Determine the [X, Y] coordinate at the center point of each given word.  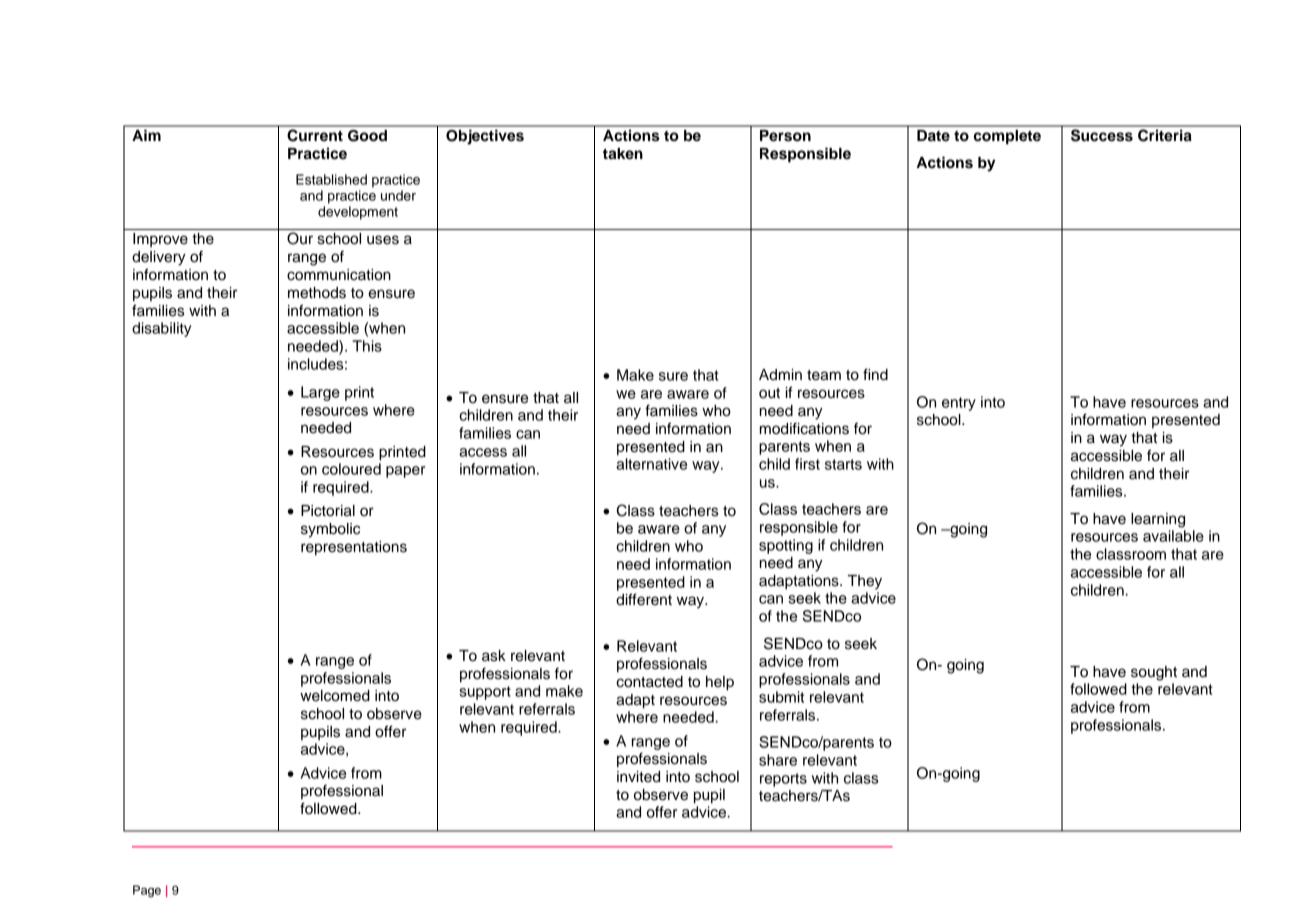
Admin [780, 375]
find [875, 374]
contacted [649, 682]
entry [959, 404]
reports [783, 780]
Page [147, 891]
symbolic [330, 530]
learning [1158, 520]
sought [1154, 673]
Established [331, 179]
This [367, 346]
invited [638, 777]
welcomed [335, 696]
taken [623, 154]
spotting [786, 546]
